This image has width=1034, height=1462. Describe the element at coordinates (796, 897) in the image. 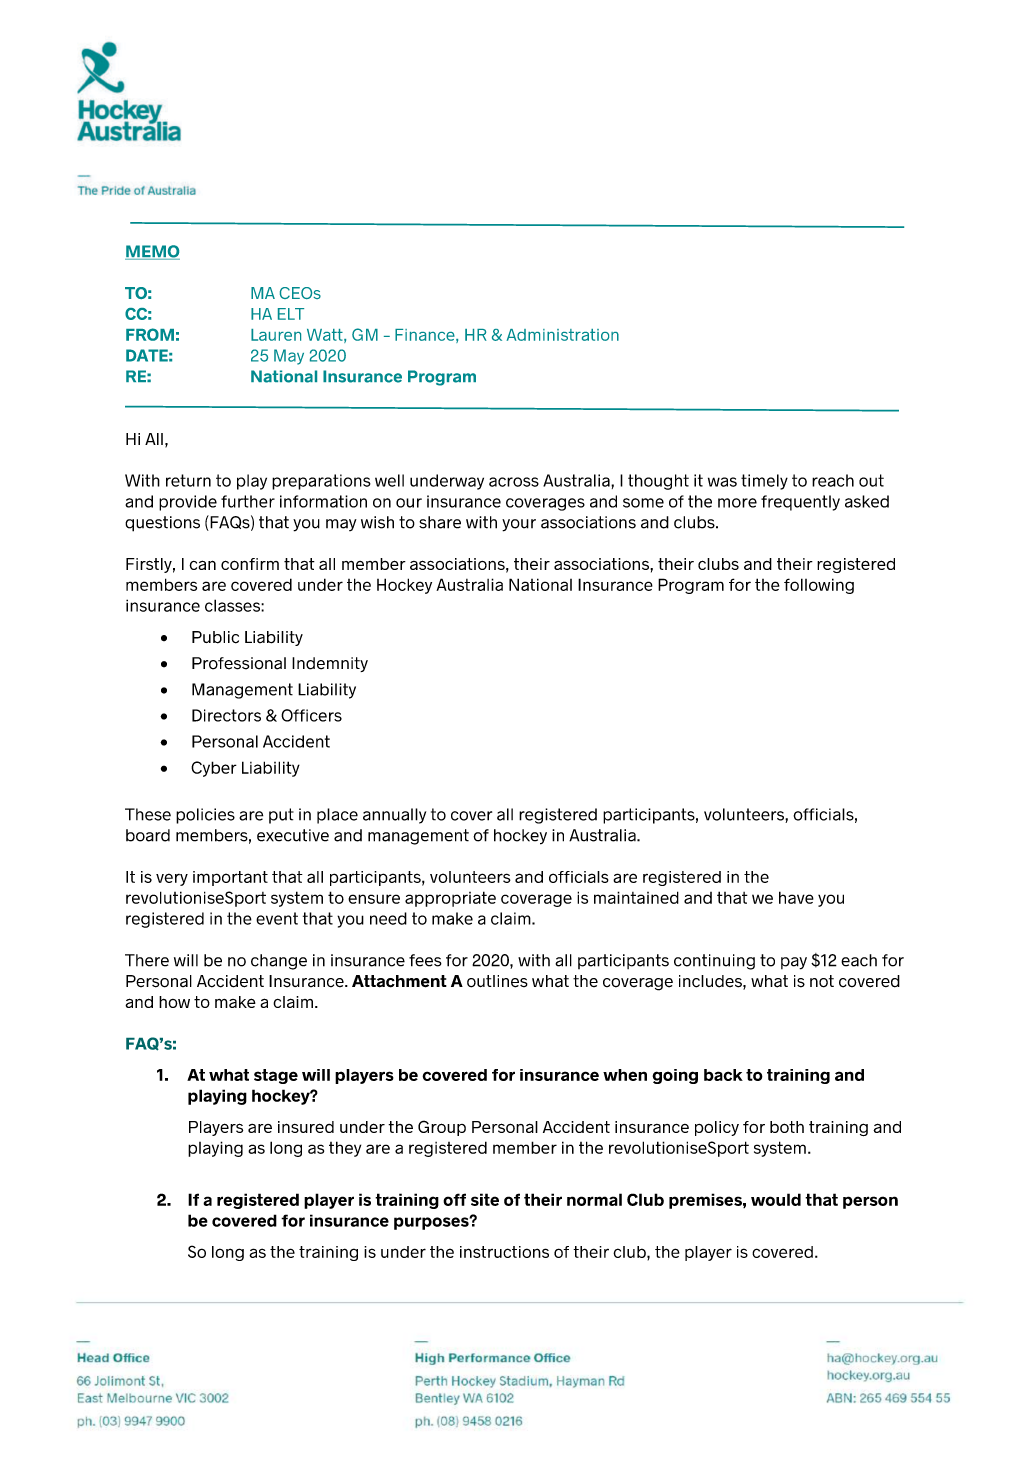

I see `have` at that location.
